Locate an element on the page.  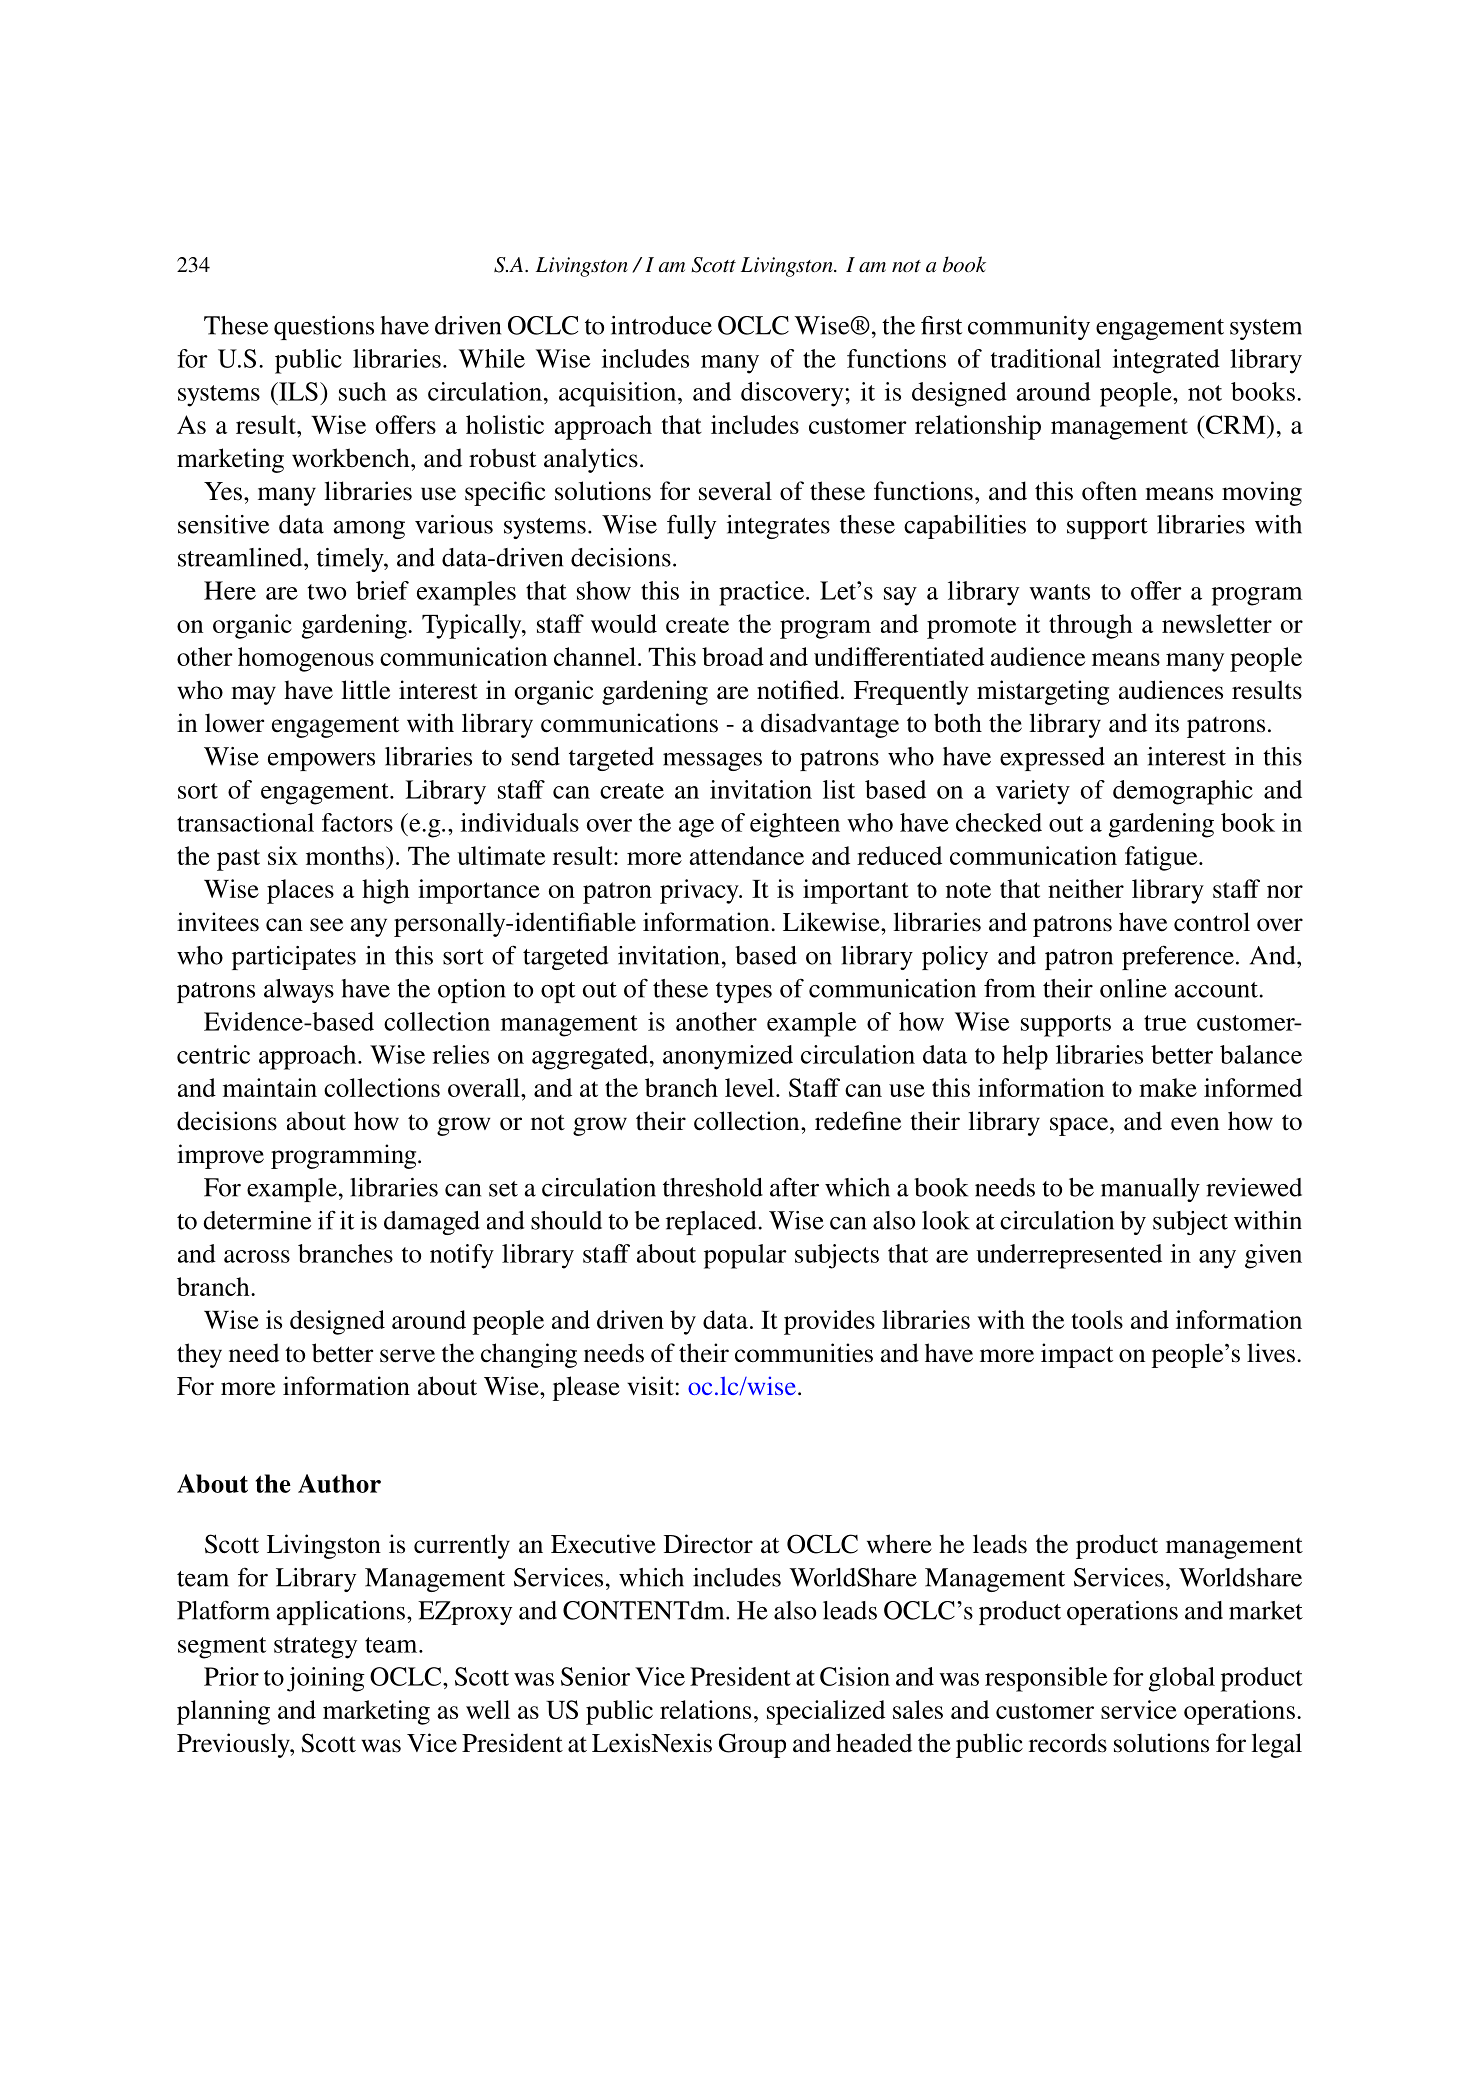
introduce is located at coordinates (661, 325).
